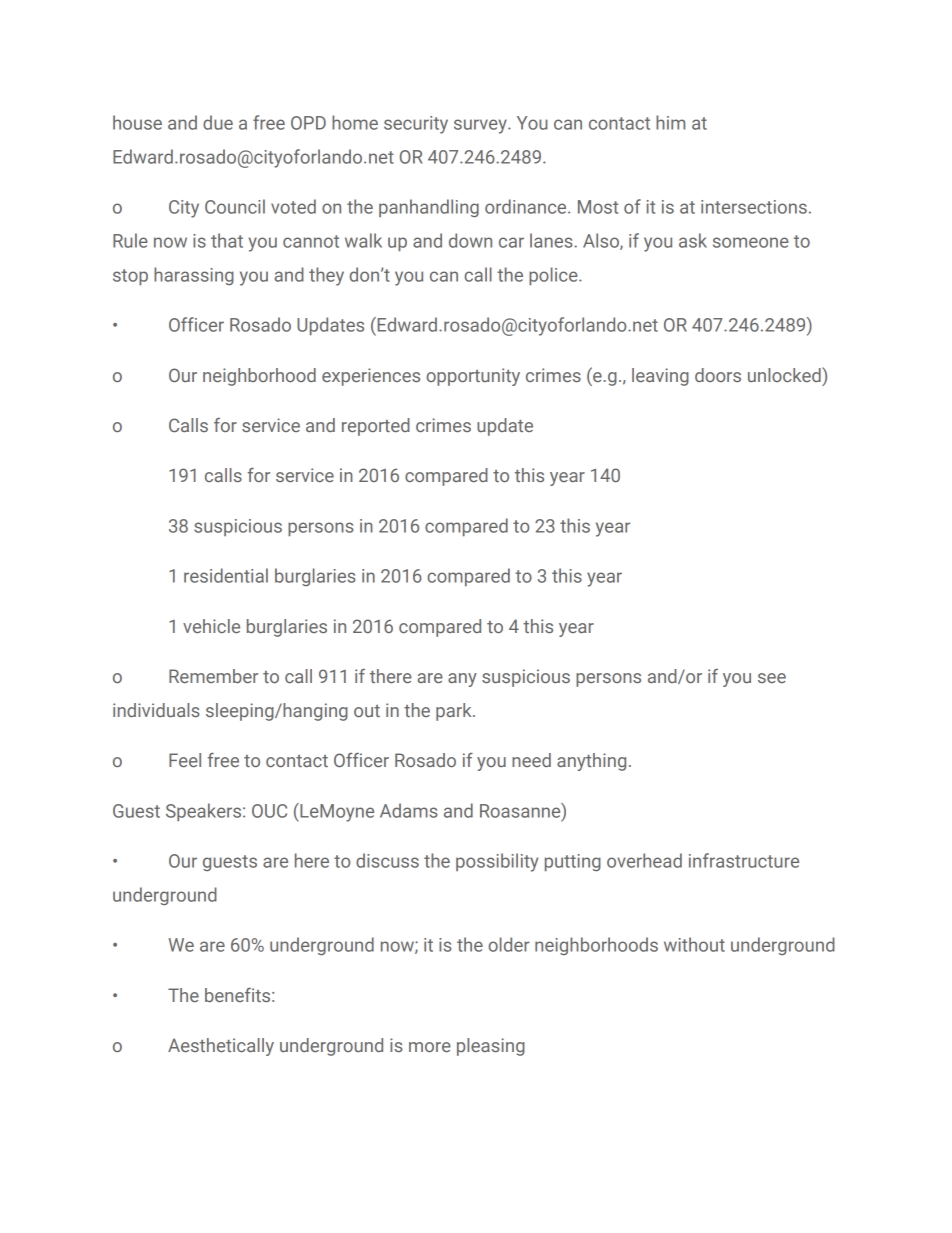  What do you see at coordinates (491, 1047) in the image?
I see `pleasing` at bounding box center [491, 1047].
